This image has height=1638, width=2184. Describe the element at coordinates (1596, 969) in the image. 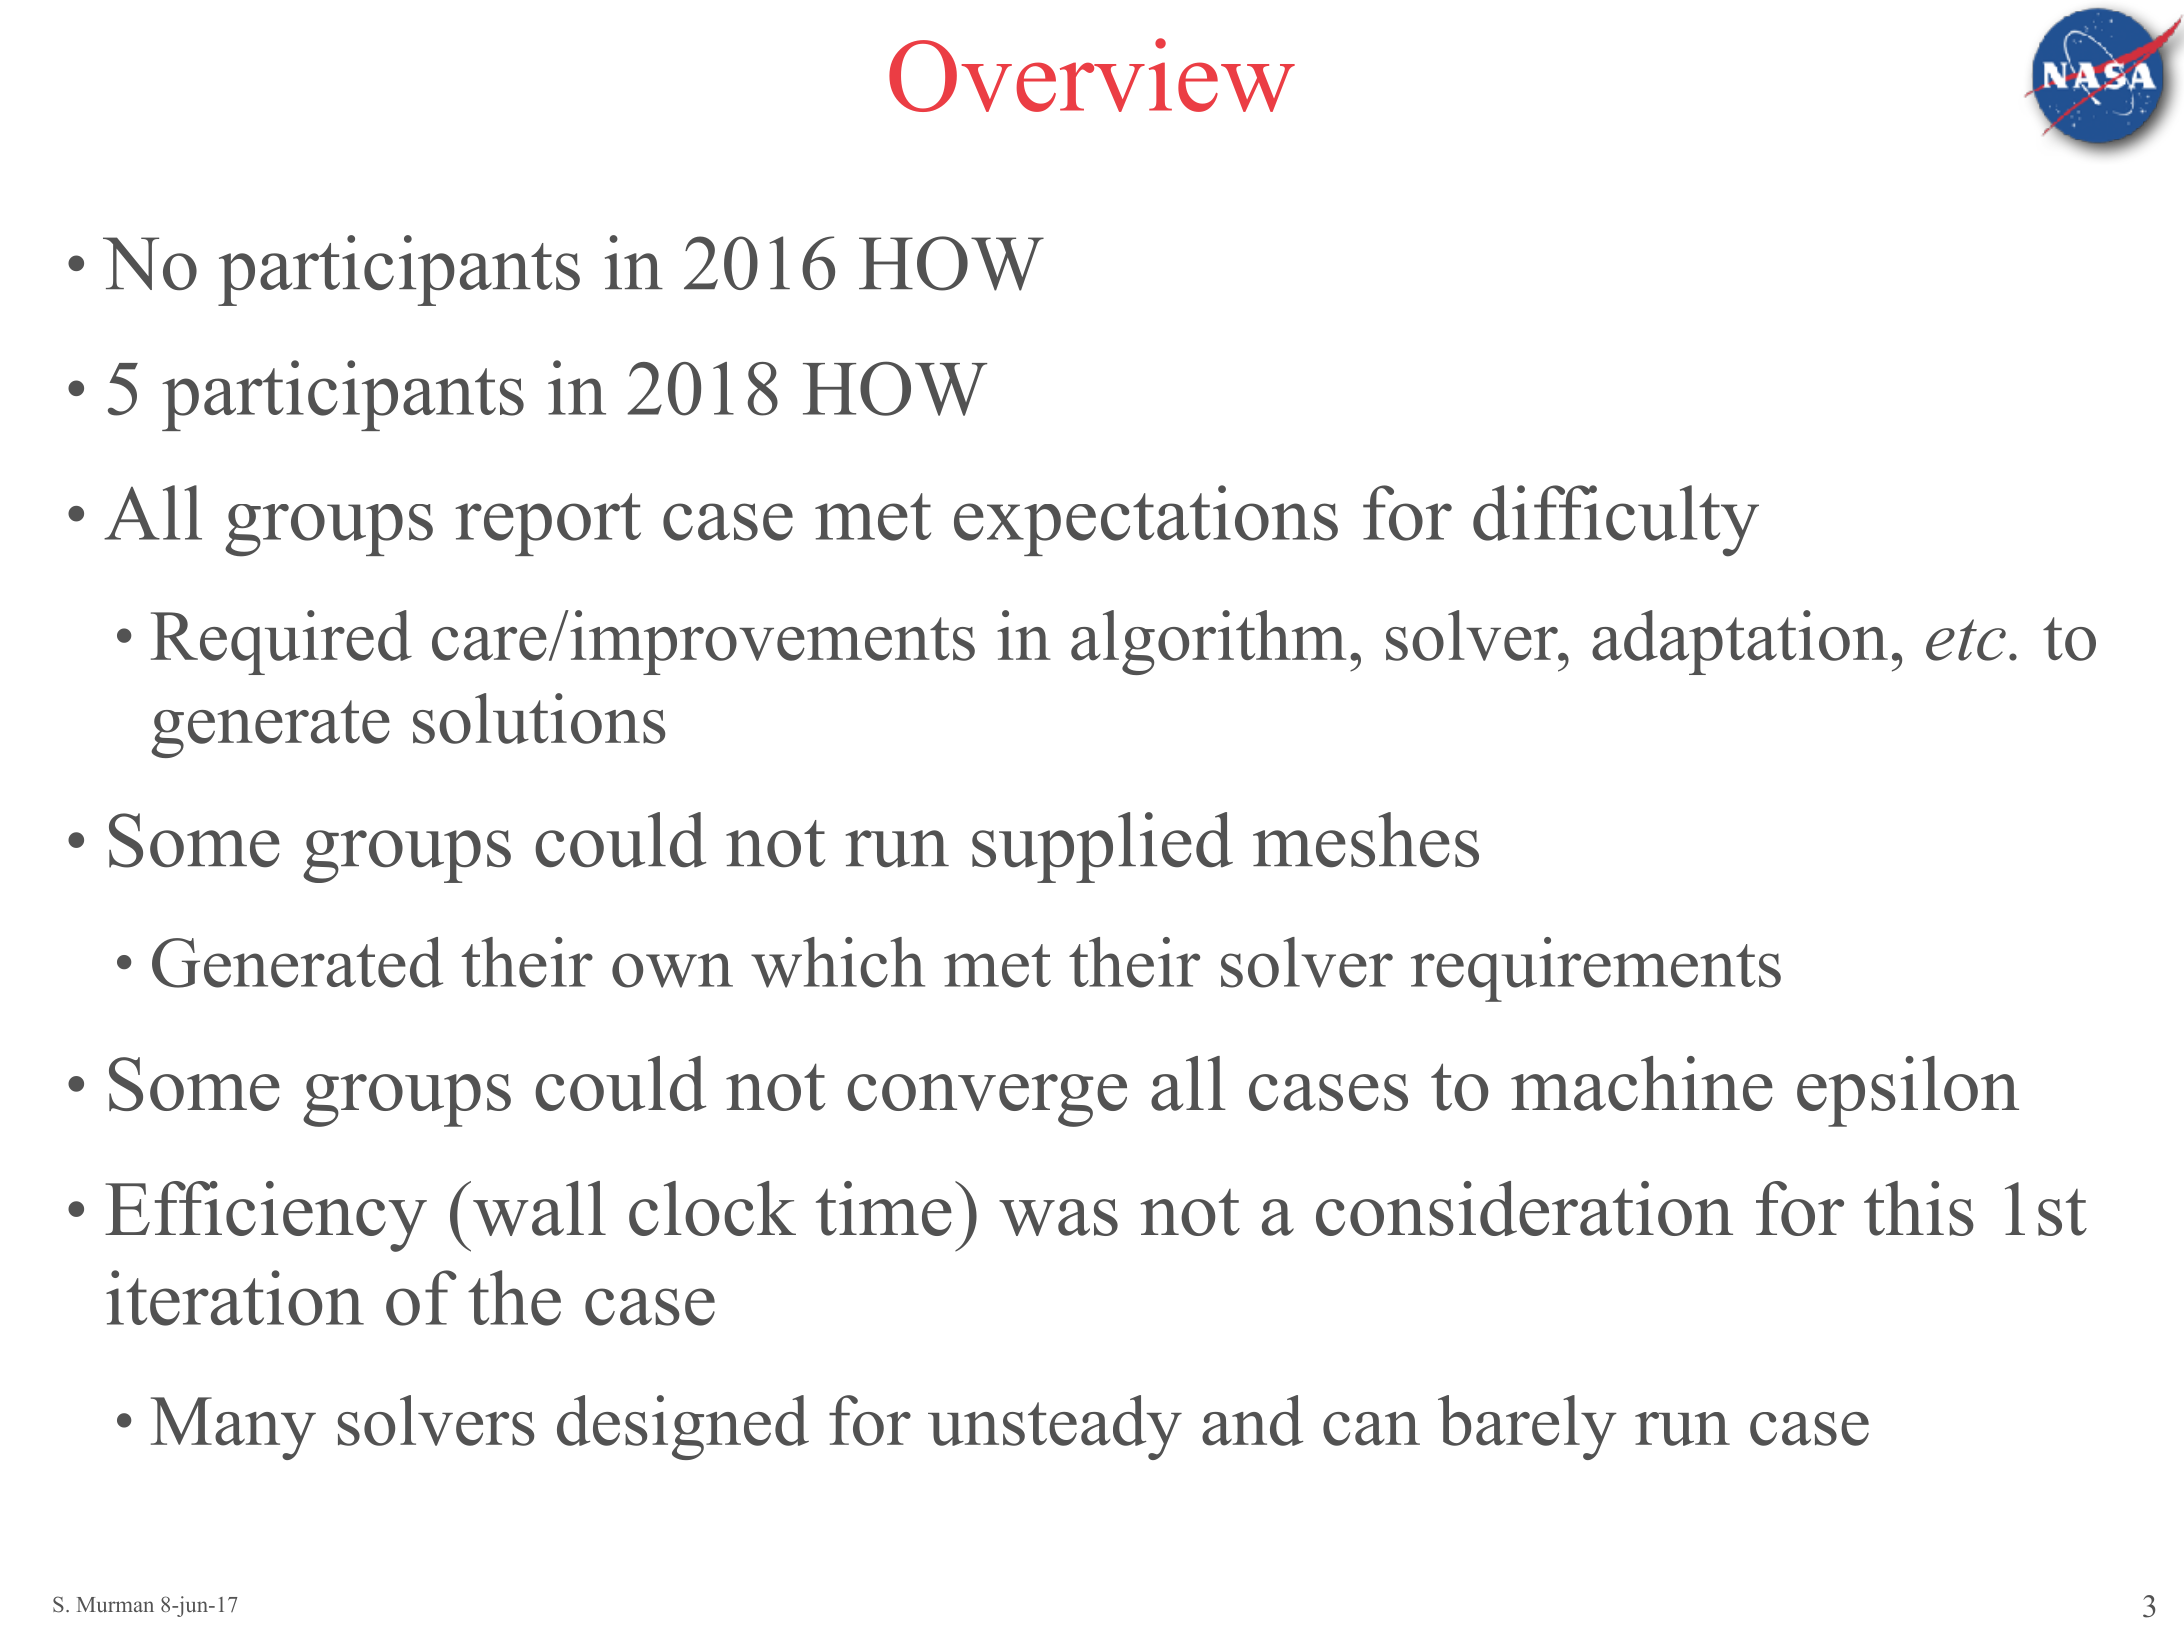

I see `requirements` at that location.
